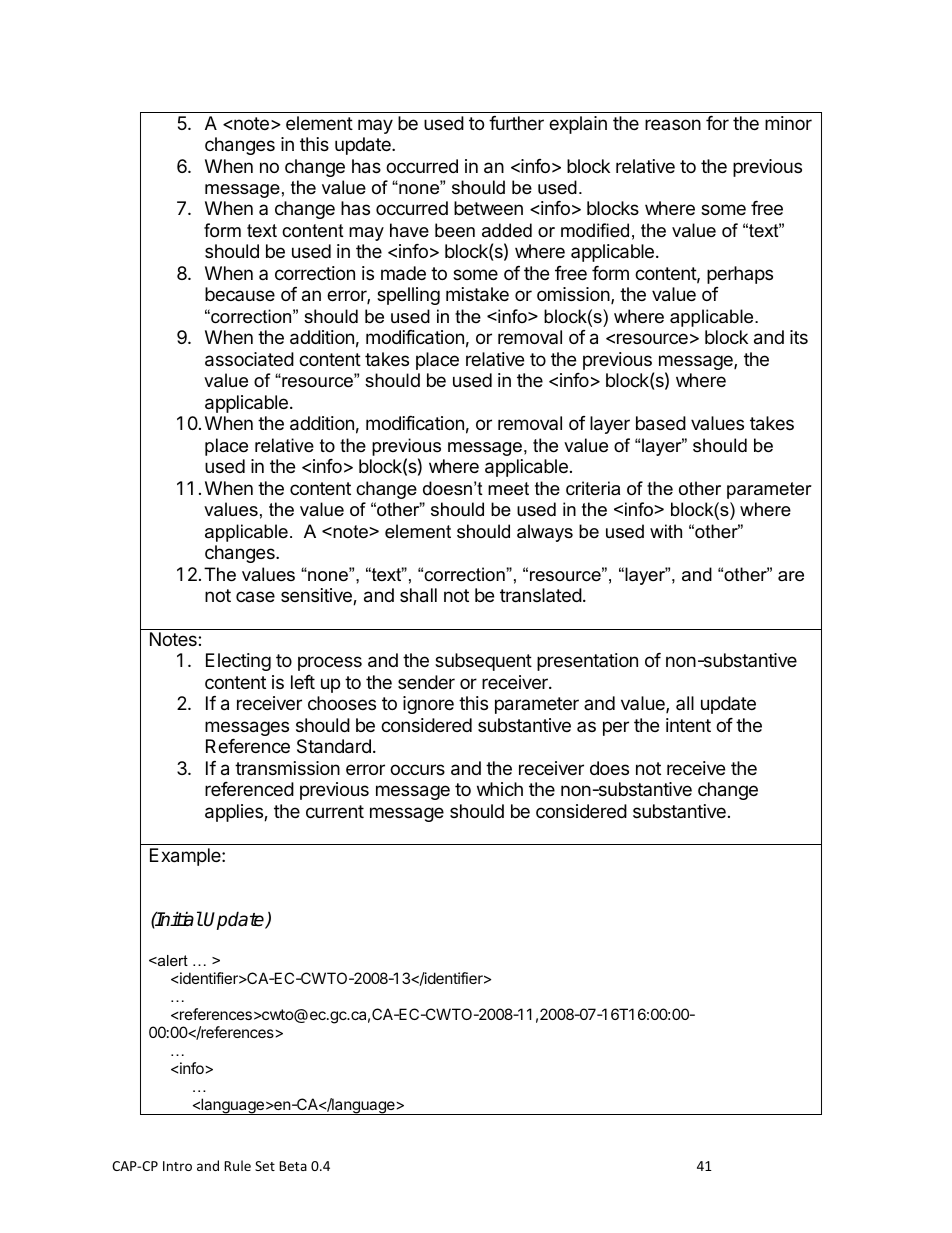 Image resolution: width=952 pixels, height=1233 pixels. I want to click on Set, so click(265, 1166).
